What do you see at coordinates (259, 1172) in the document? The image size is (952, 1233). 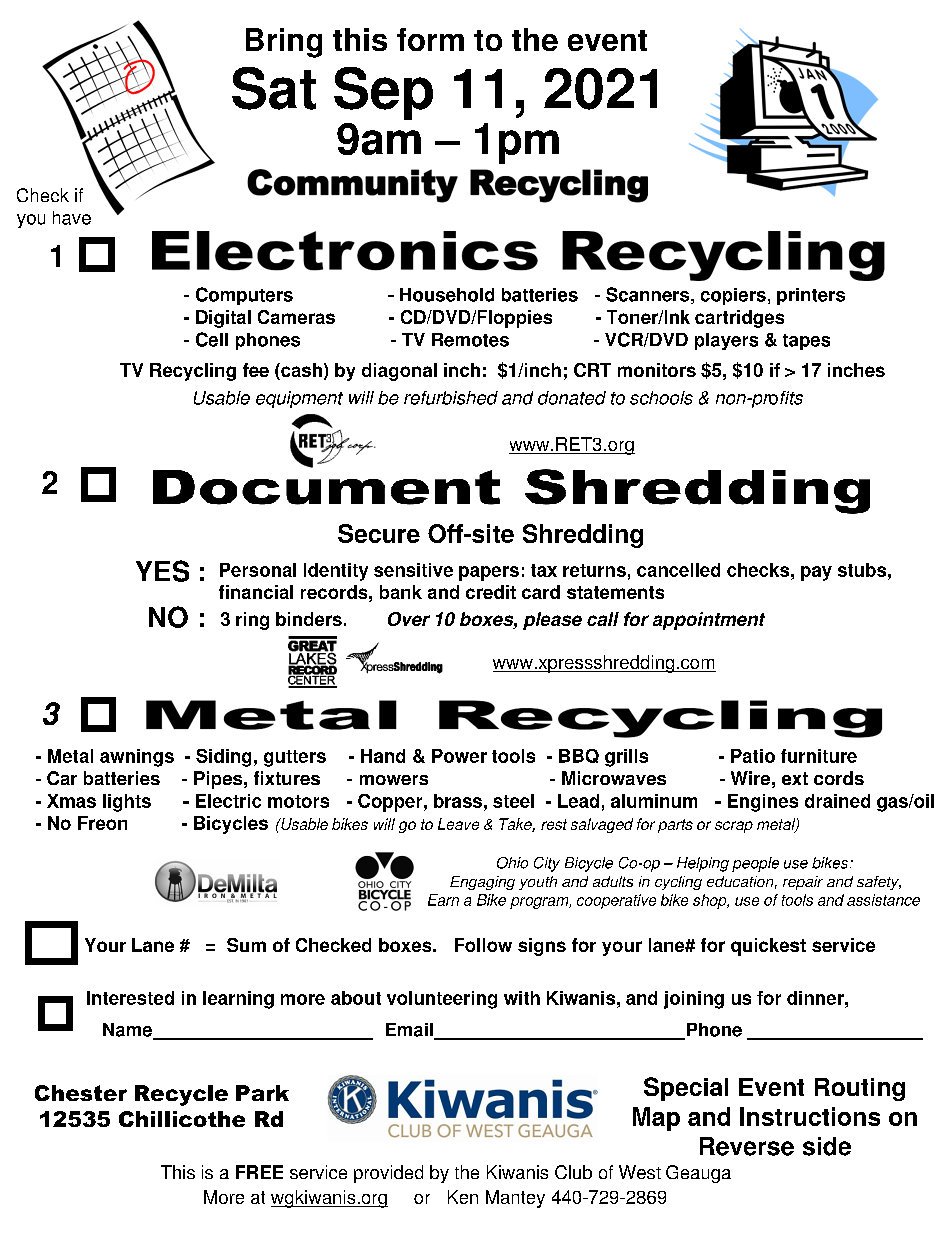 I see `FREE` at bounding box center [259, 1172].
